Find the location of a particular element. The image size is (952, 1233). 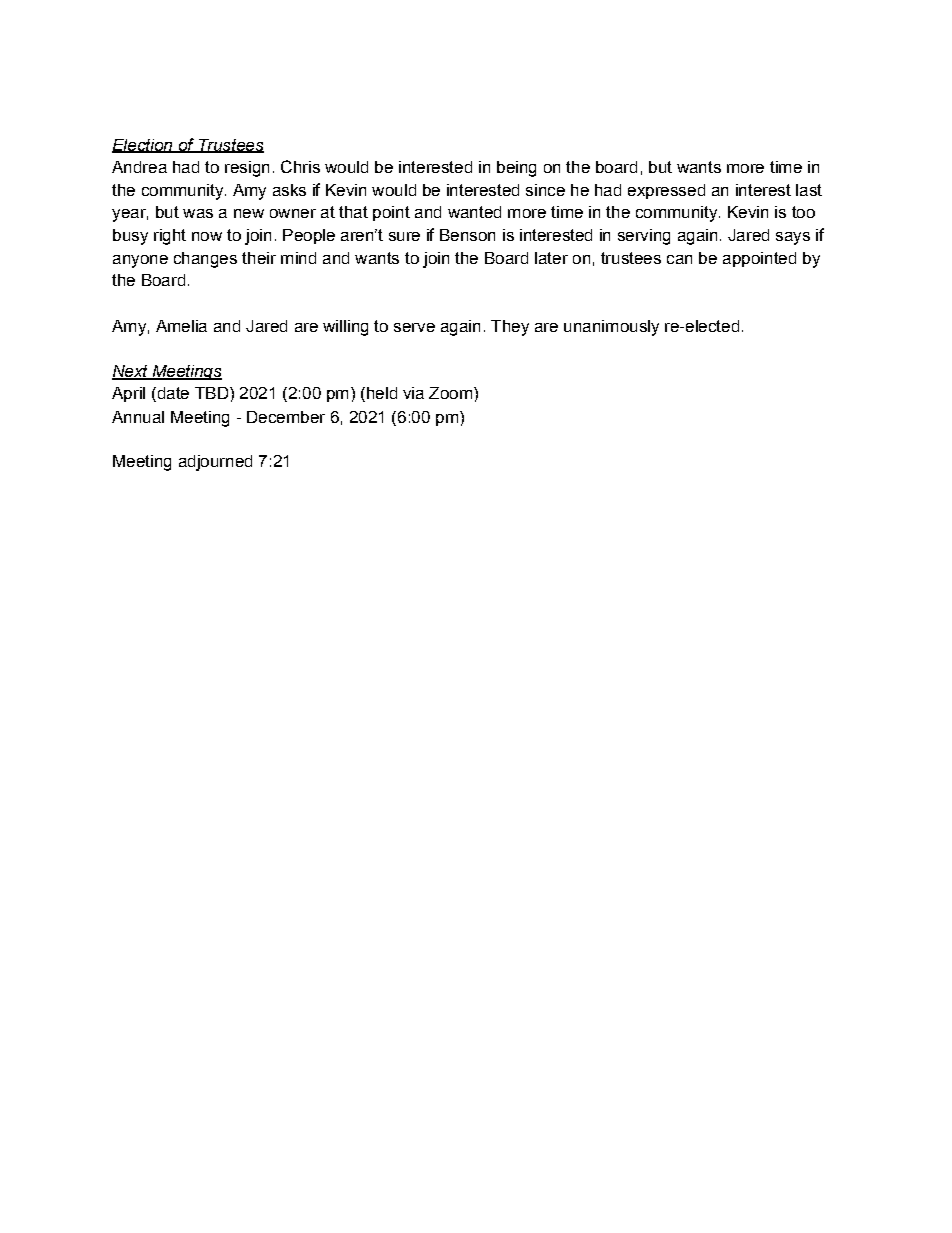

says is located at coordinates (793, 238).
